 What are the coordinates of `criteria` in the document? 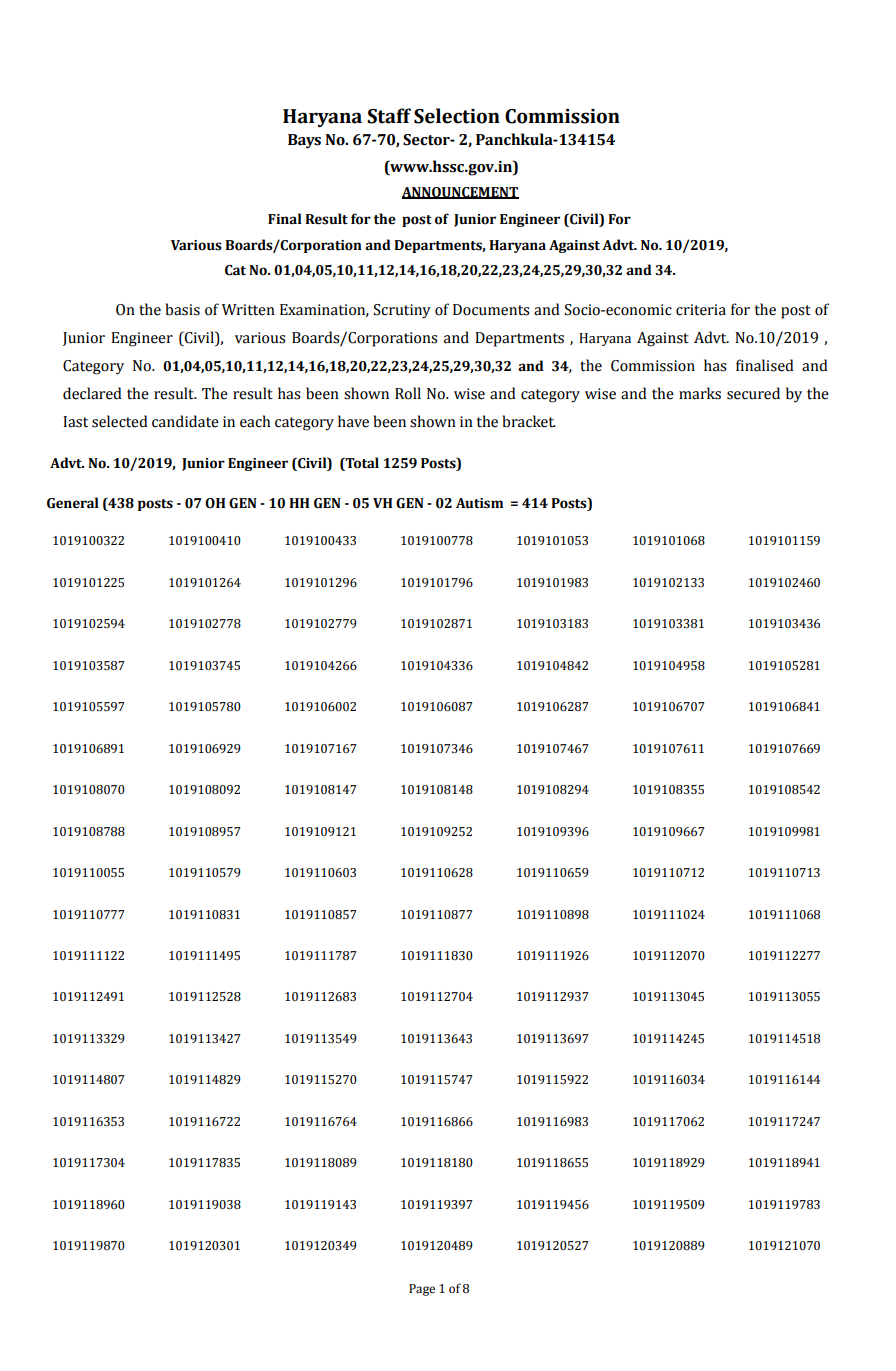 It's located at (701, 310).
